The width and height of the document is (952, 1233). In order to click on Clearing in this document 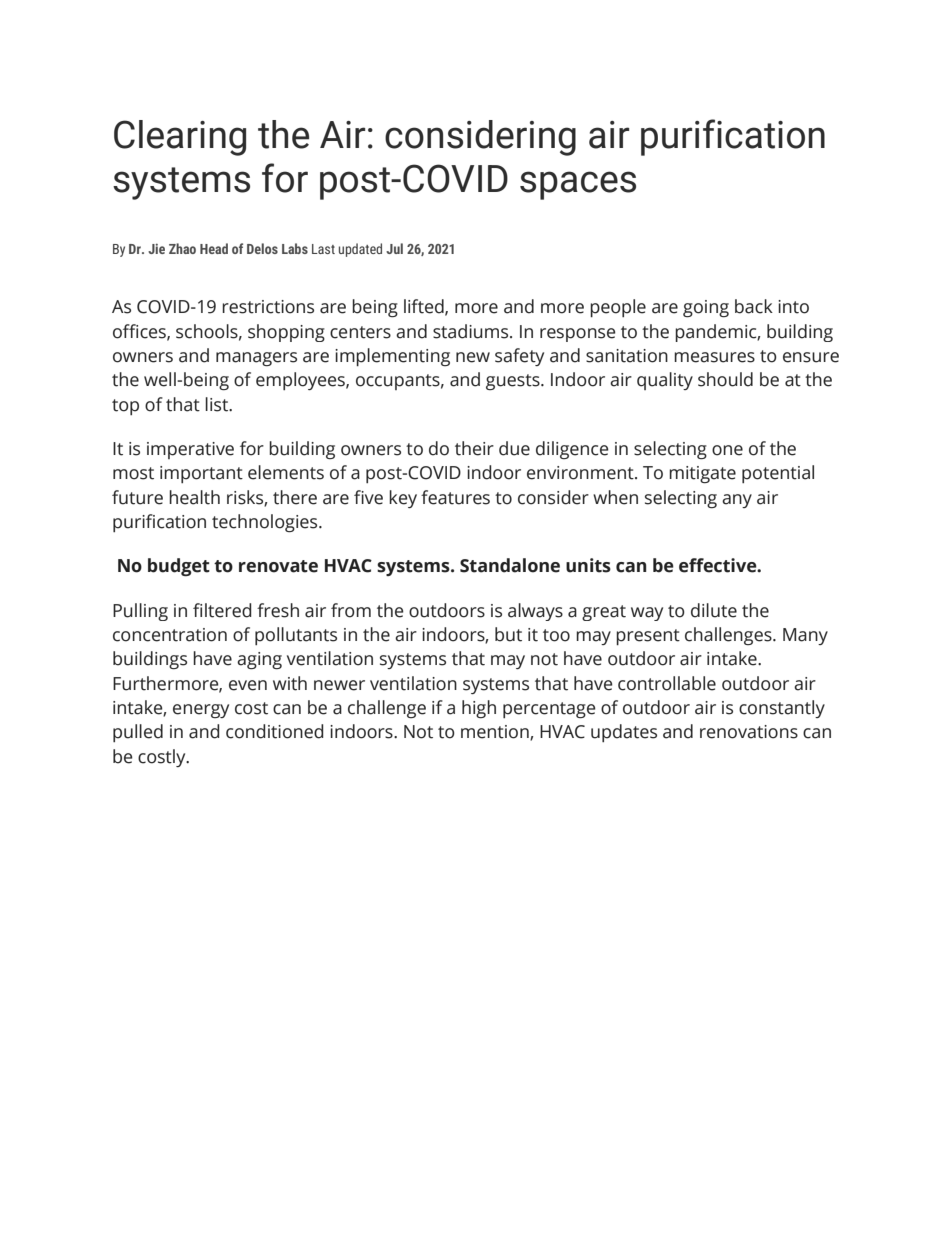, I will do `click(180, 138)`.
